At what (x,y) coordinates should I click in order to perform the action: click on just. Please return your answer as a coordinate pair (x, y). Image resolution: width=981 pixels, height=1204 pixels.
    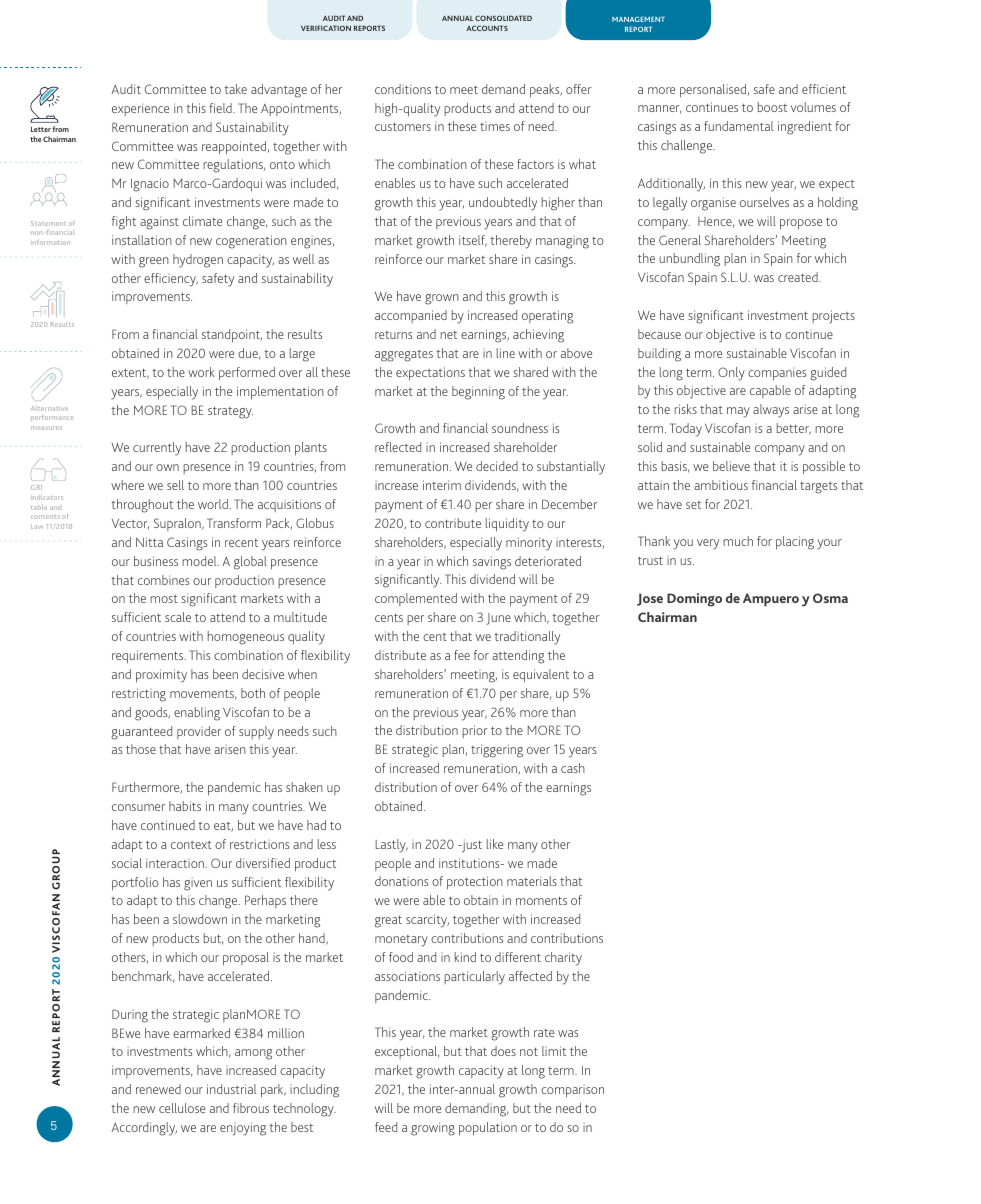
    Looking at the image, I should click on (470, 846).
